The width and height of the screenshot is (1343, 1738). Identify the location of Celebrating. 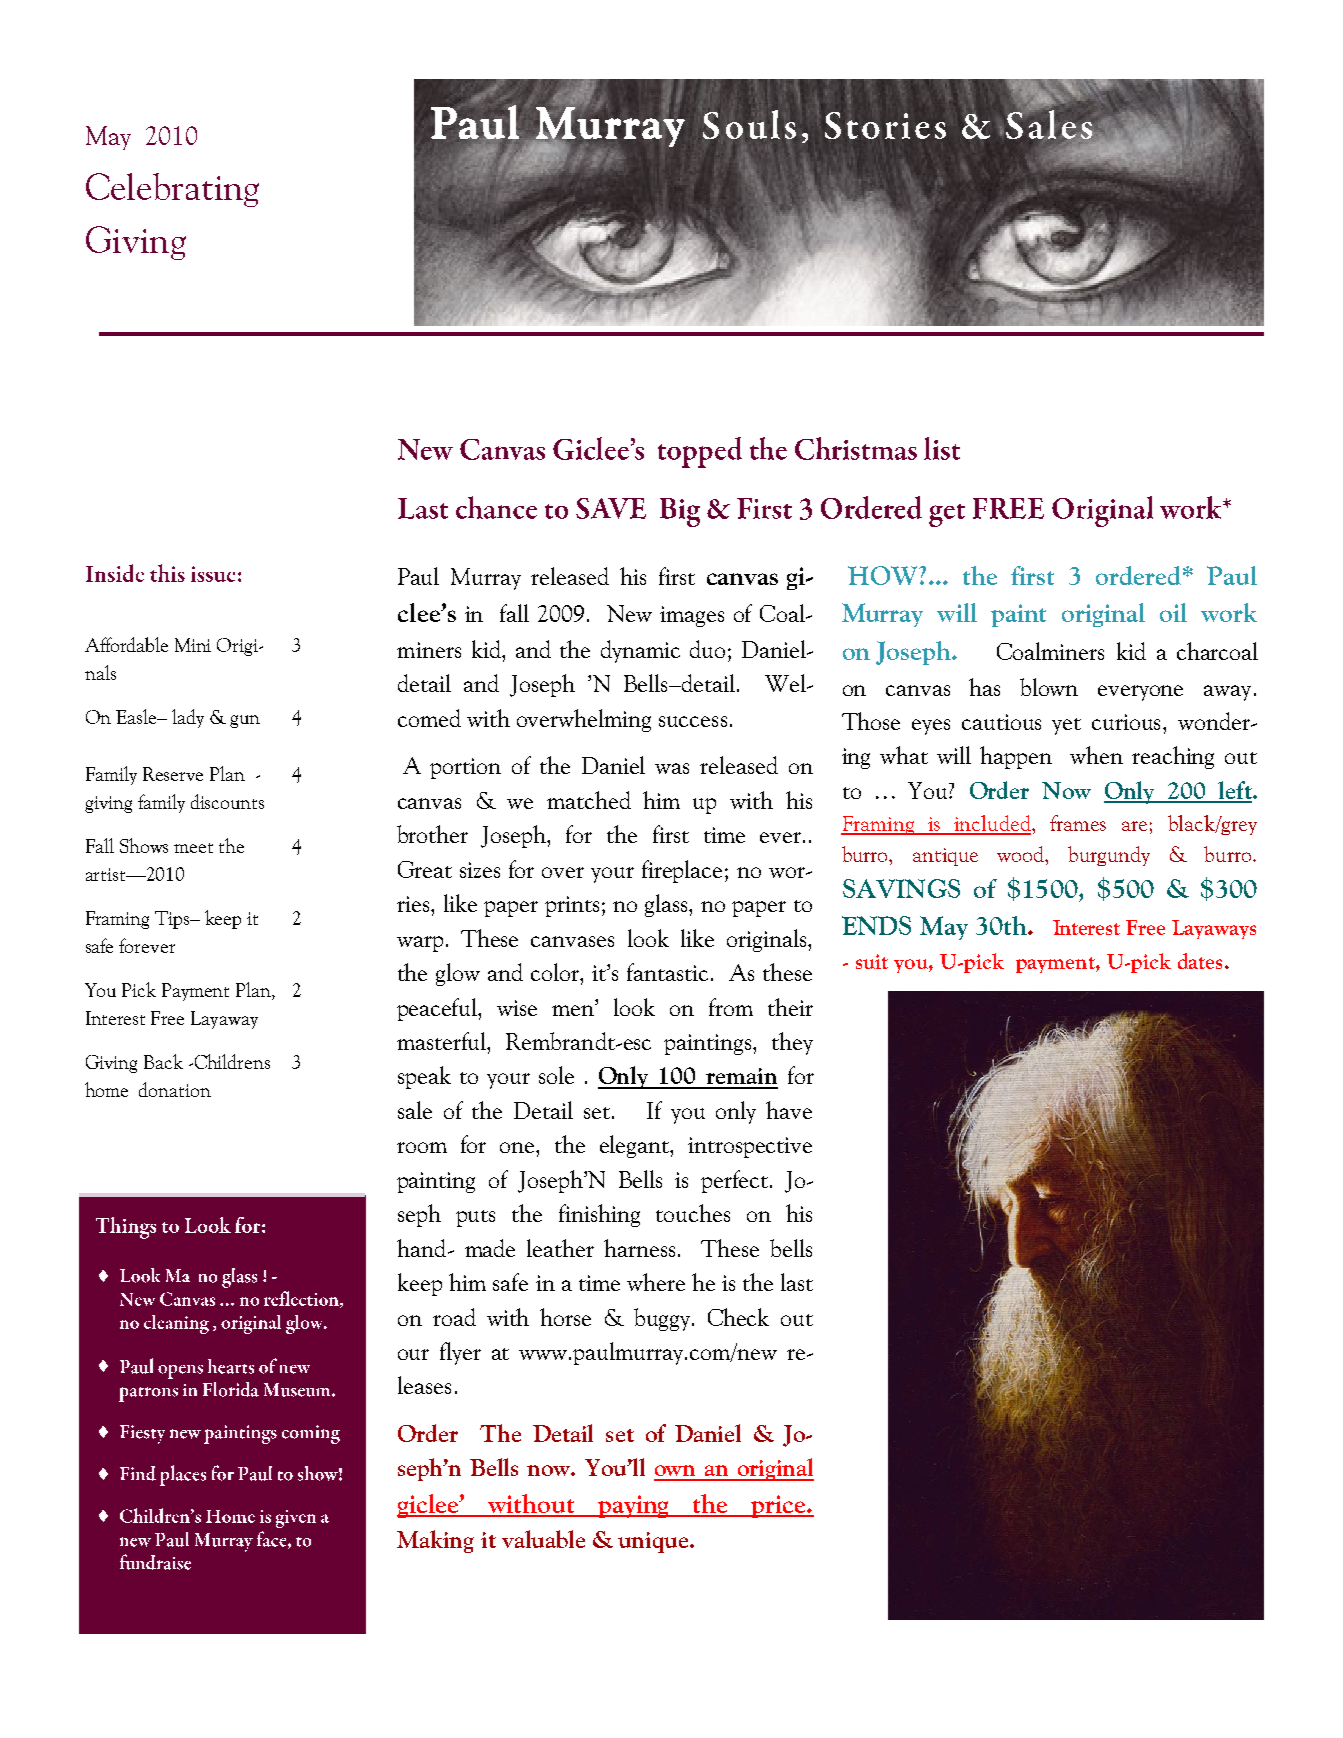
(172, 190).
